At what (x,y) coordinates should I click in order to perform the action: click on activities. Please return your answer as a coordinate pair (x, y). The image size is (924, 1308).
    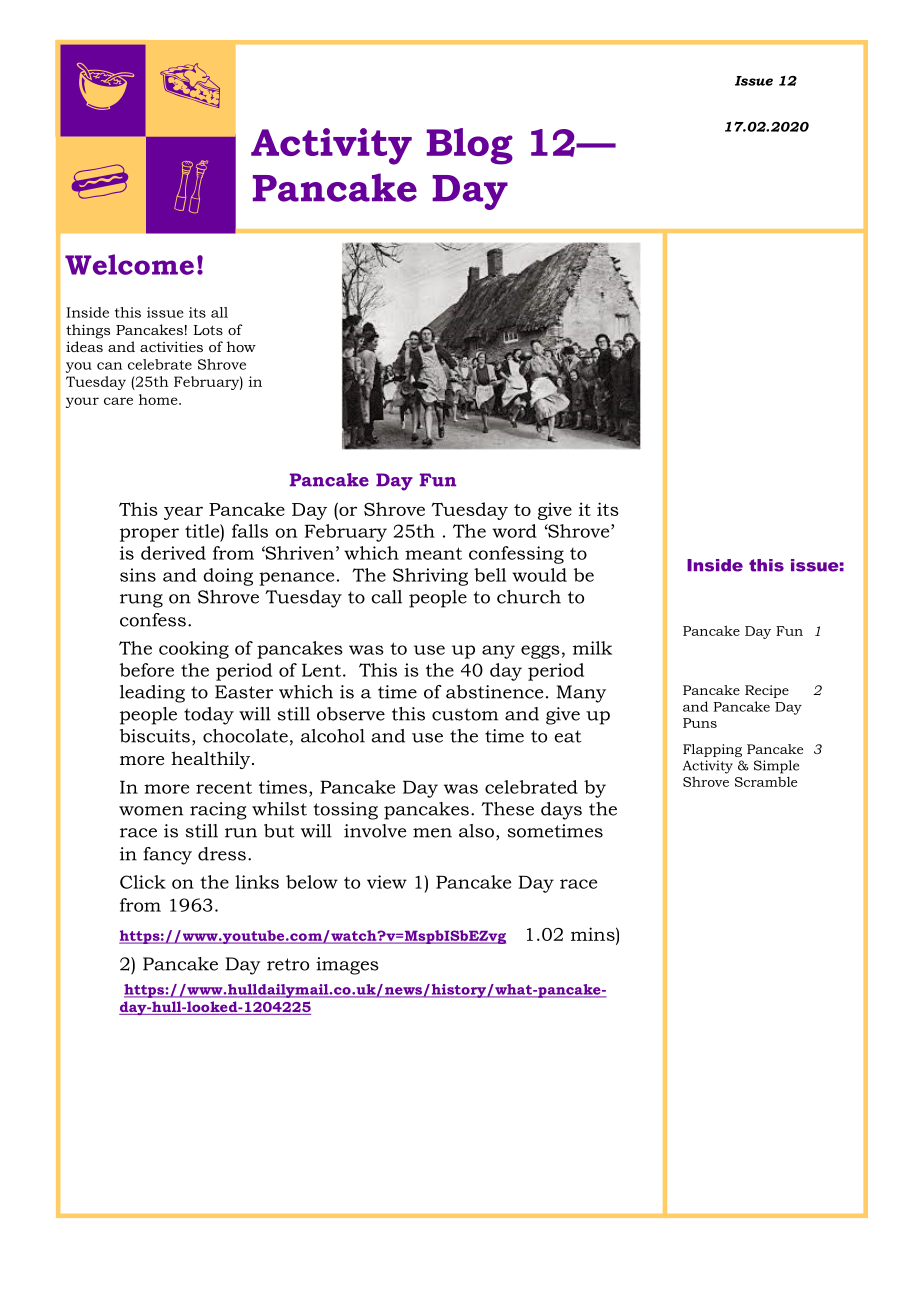
    Looking at the image, I should click on (171, 346).
